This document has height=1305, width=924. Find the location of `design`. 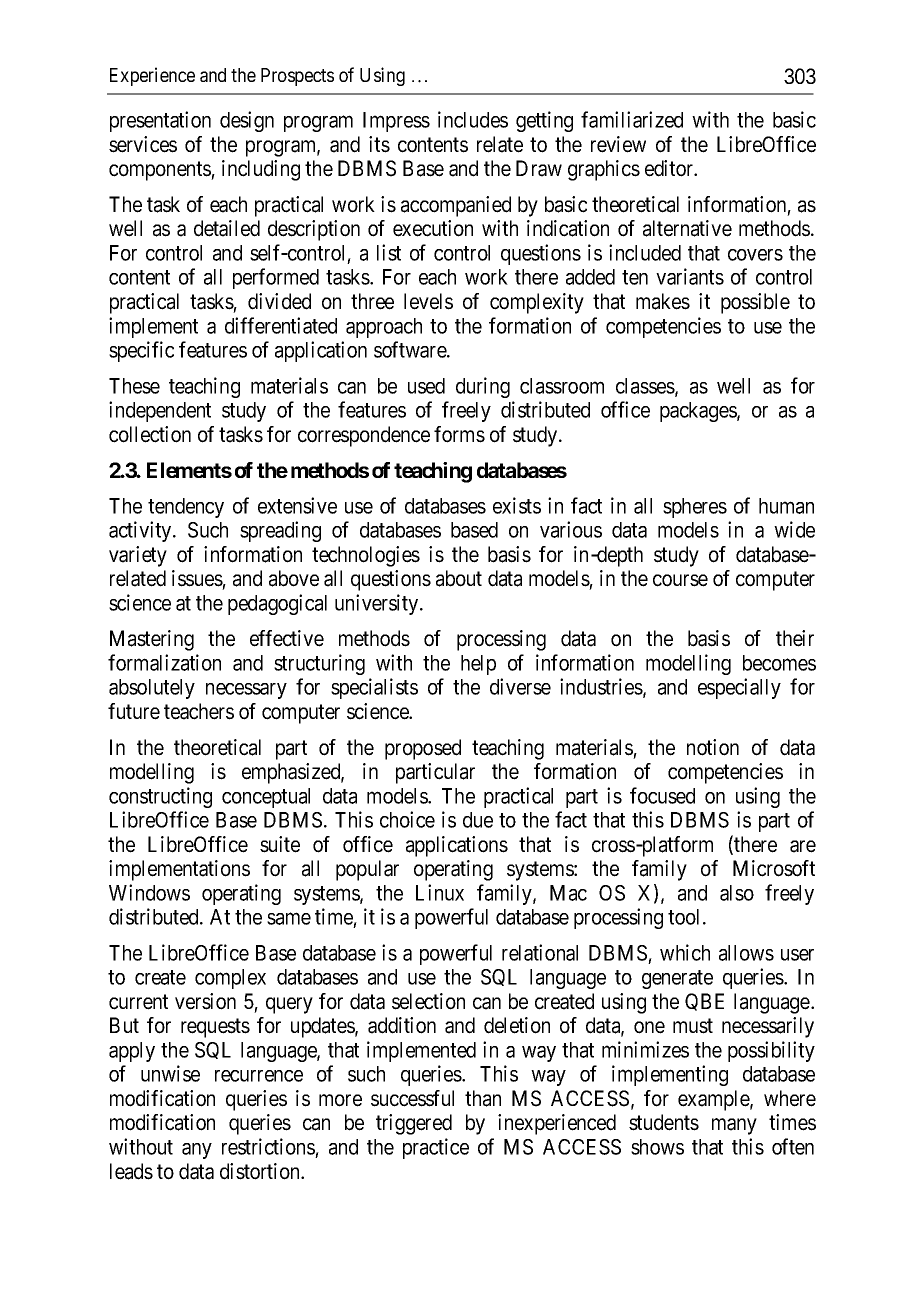

design is located at coordinates (247, 121).
